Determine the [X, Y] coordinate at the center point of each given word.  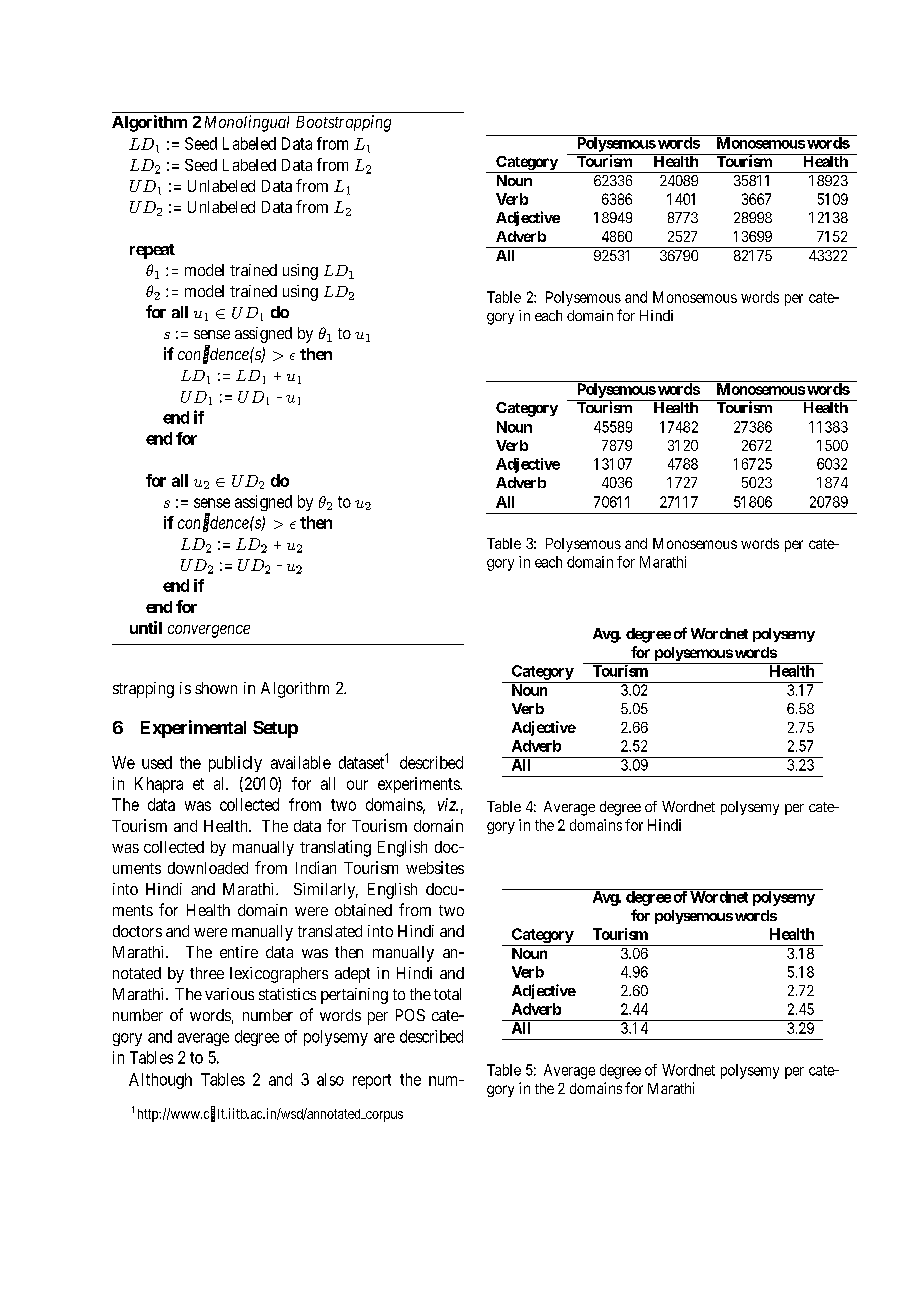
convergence [209, 631]
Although [160, 1081]
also [330, 1079]
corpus [383, 1116]
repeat [152, 251]
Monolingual [247, 123]
